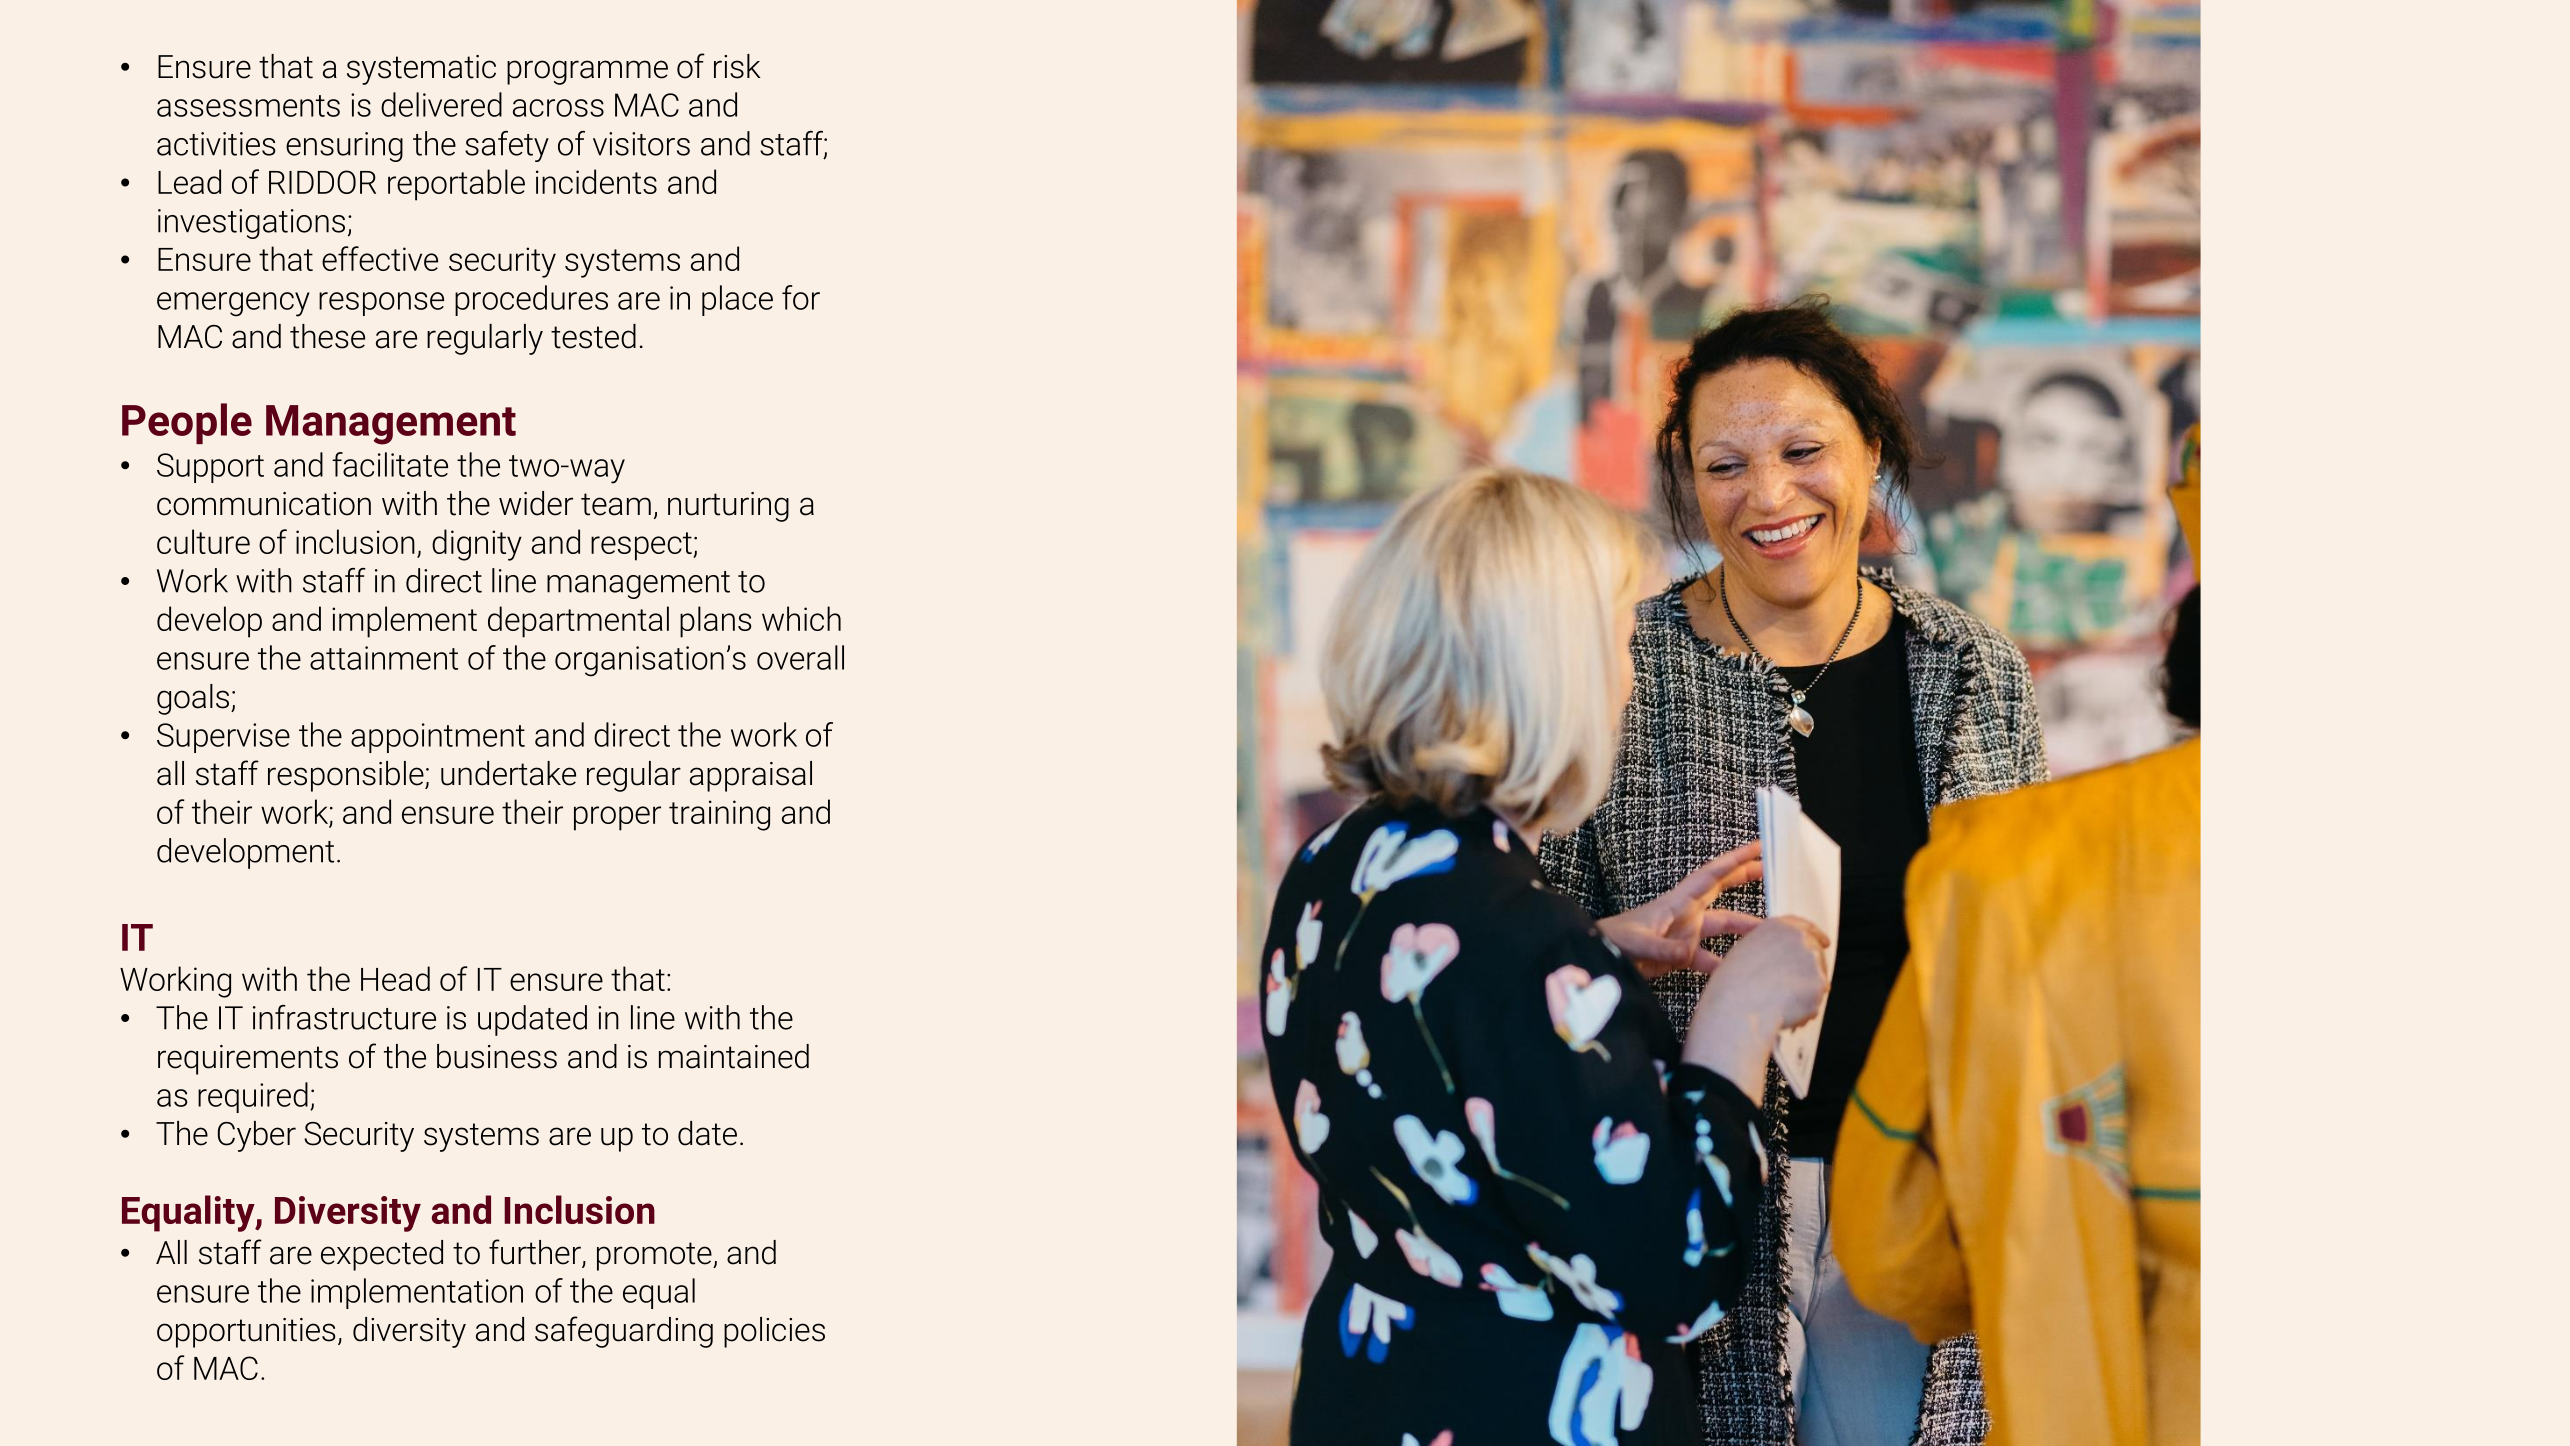  Describe the element at coordinates (737, 300) in the screenshot. I see `place` at that location.
